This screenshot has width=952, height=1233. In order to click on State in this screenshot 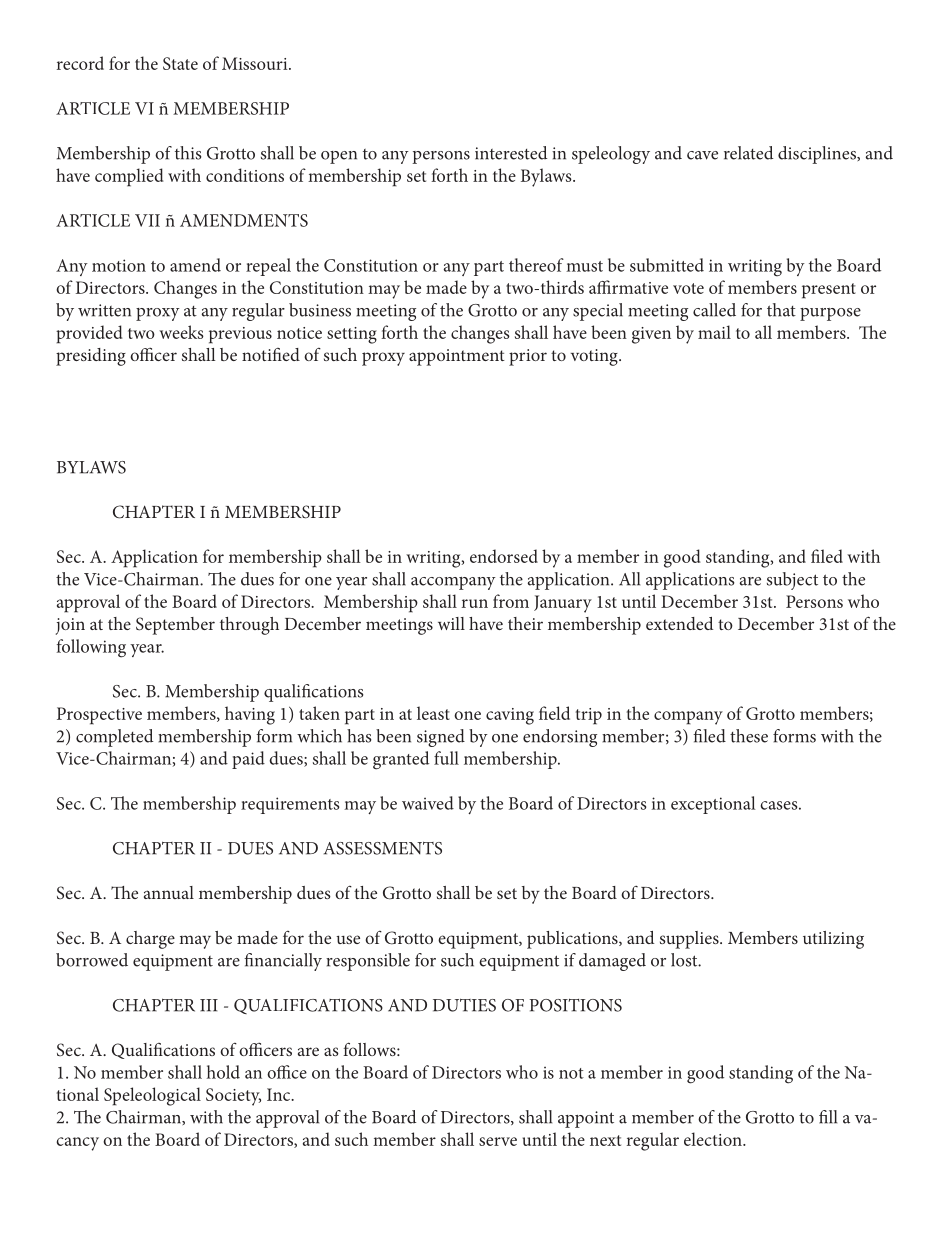, I will do `click(180, 63)`.
